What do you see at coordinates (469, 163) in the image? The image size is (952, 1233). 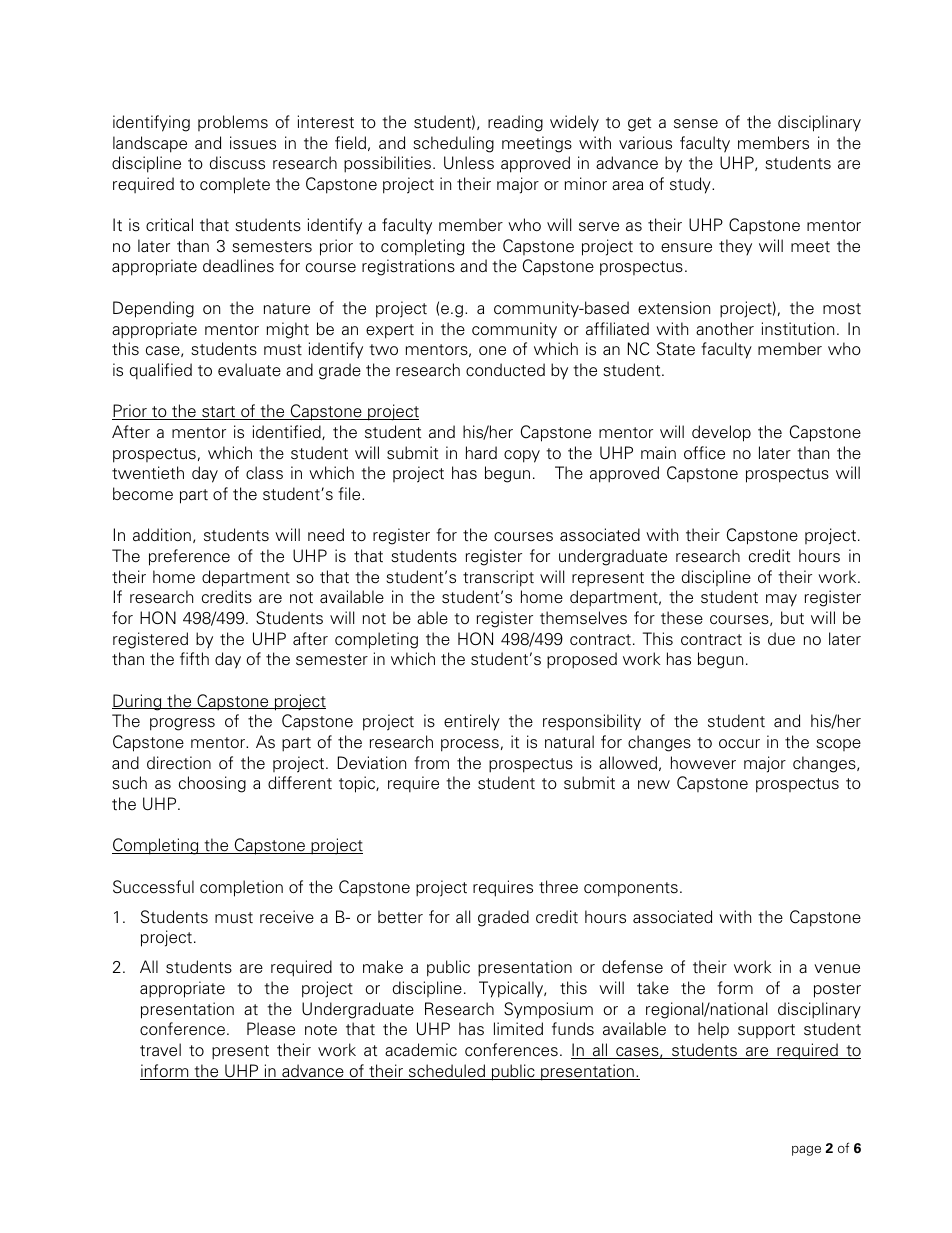 I see `Unless` at bounding box center [469, 163].
